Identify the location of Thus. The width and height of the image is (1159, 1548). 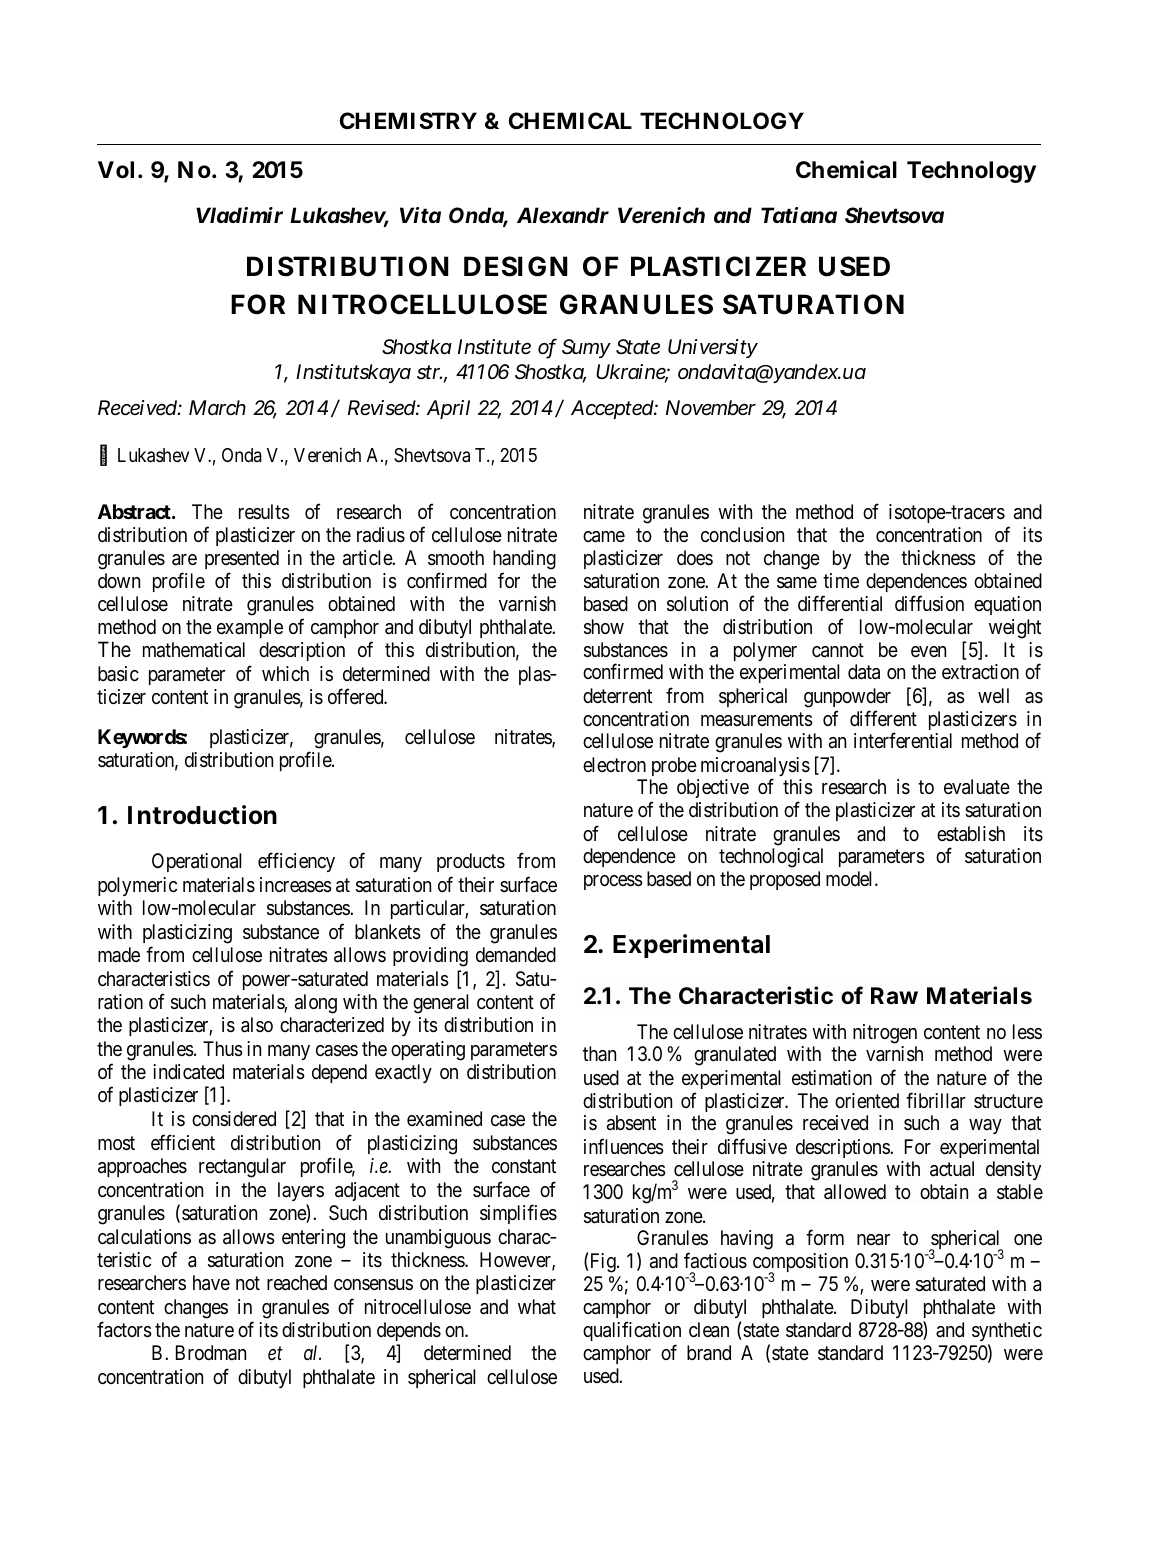
(223, 1049).
